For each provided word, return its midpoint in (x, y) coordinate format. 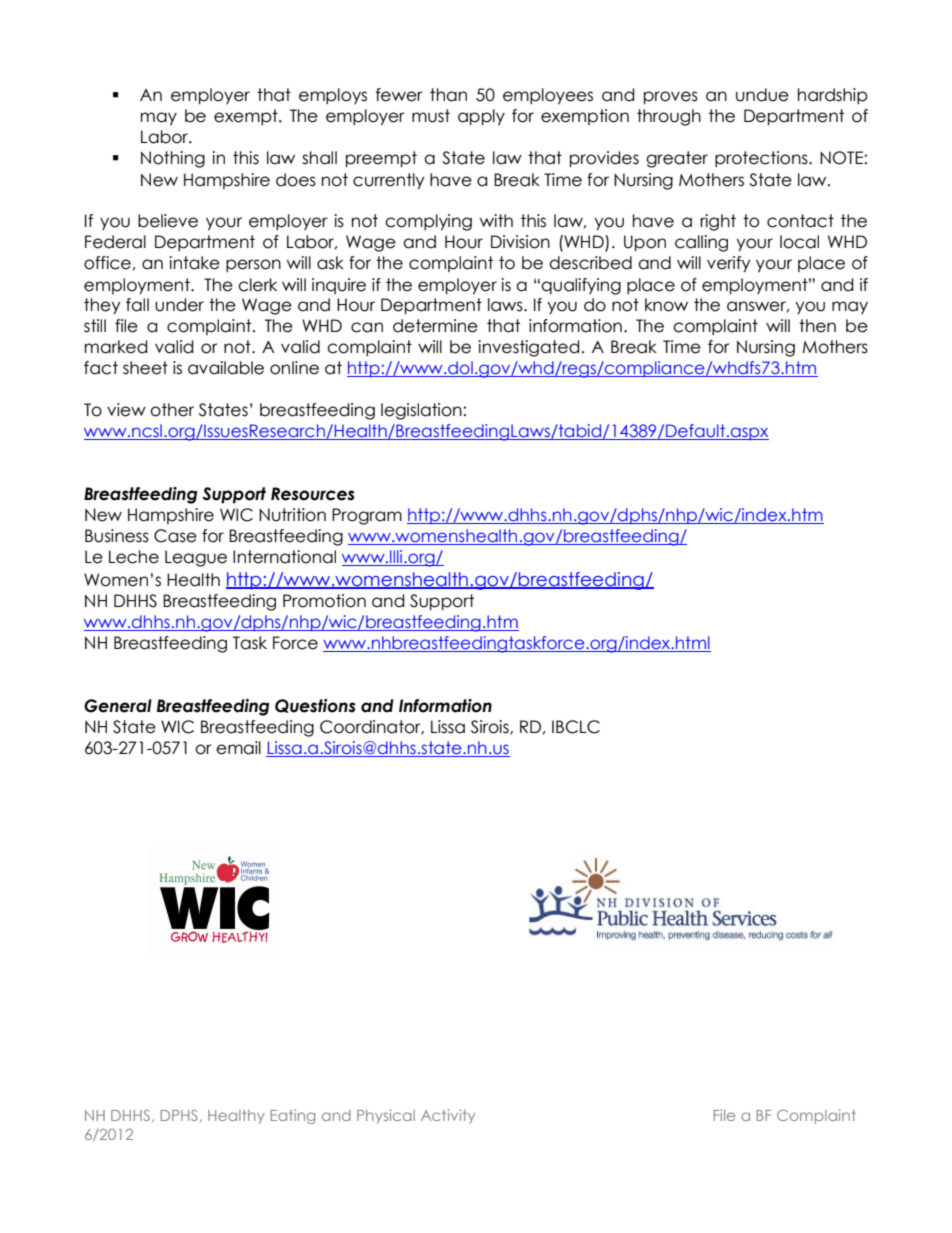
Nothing (173, 159)
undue (762, 95)
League (196, 558)
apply (481, 117)
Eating (293, 1116)
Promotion (324, 601)
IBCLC (576, 727)
